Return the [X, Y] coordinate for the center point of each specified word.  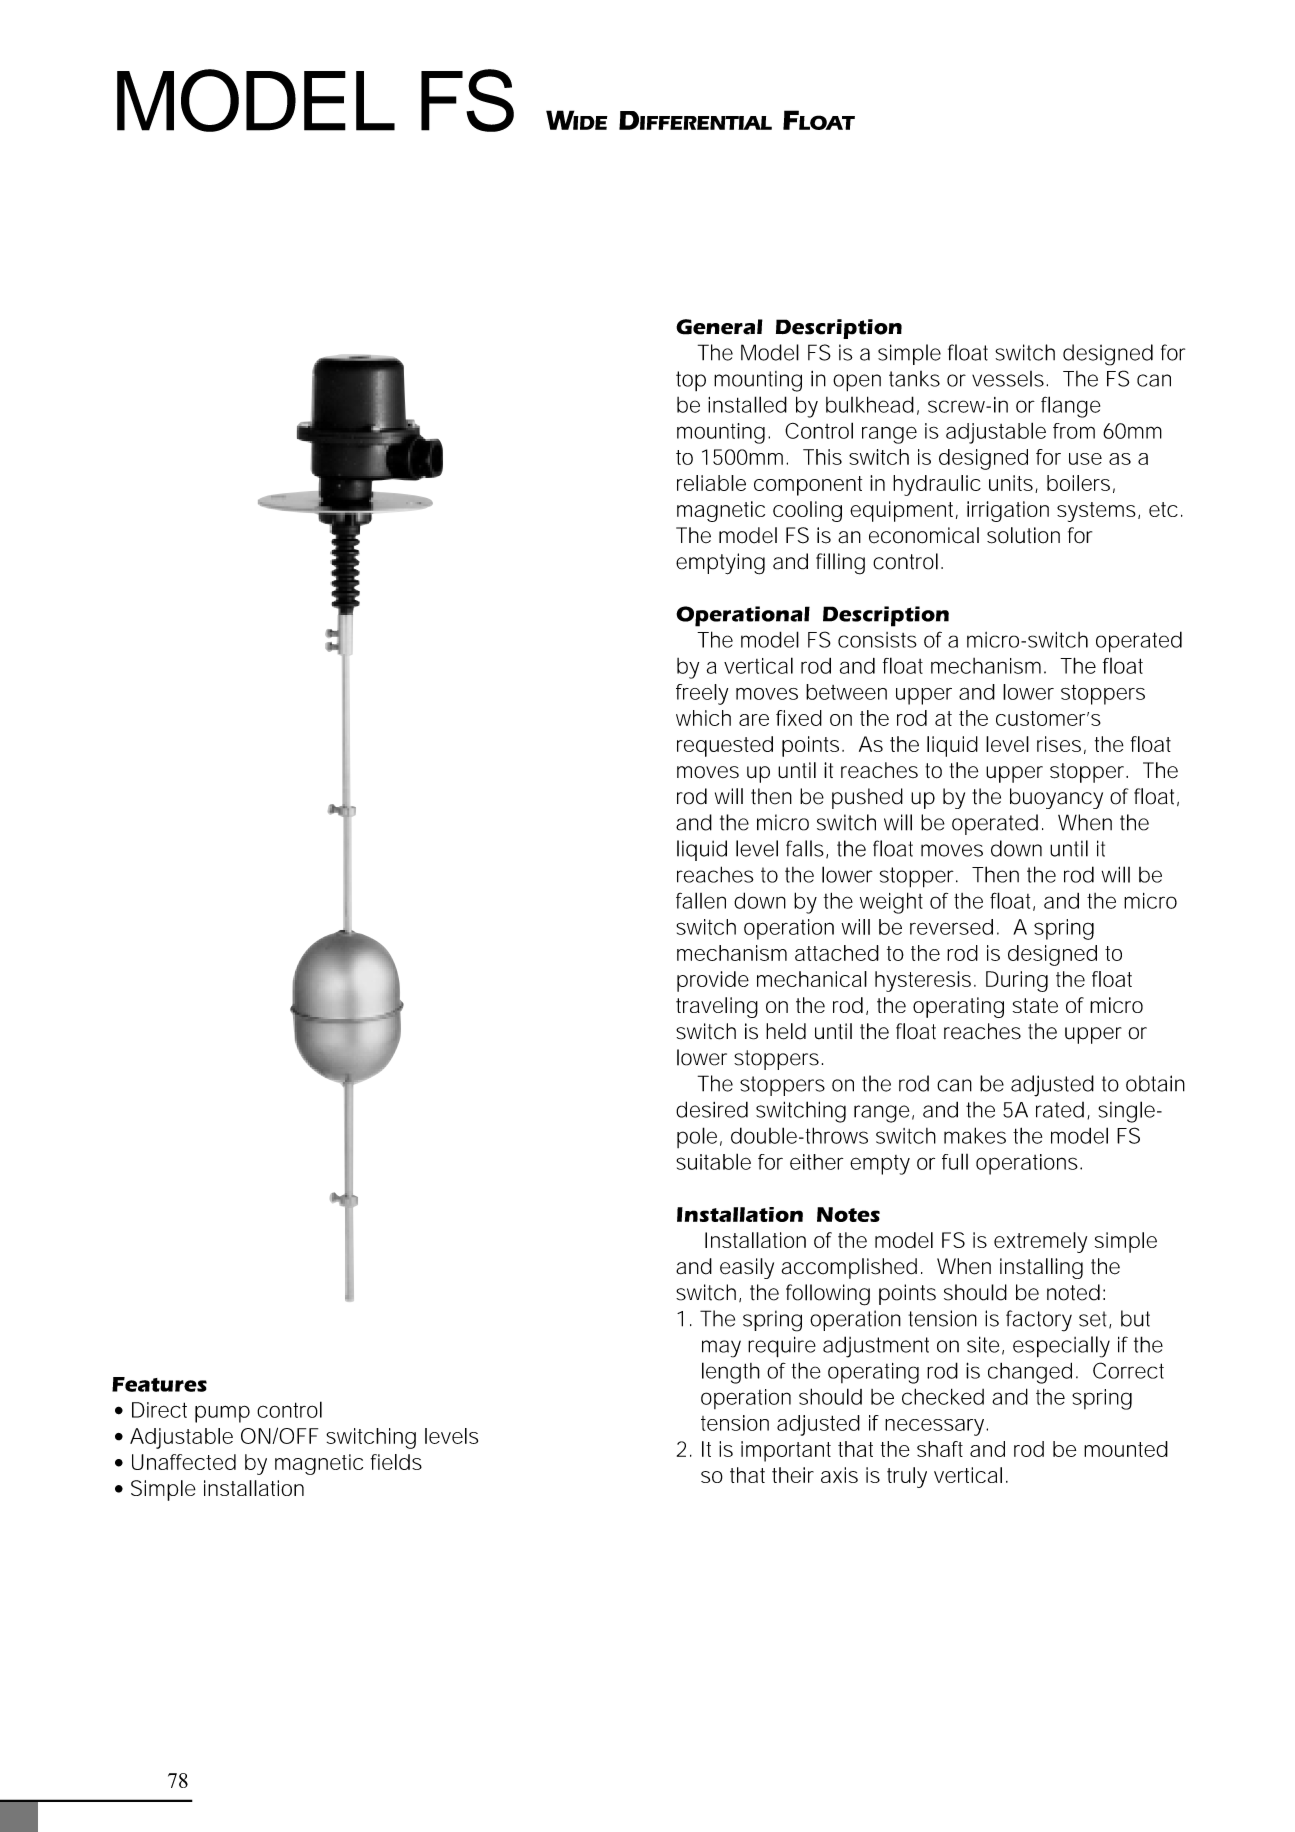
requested [725, 746]
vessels [1009, 379]
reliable [711, 483]
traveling [717, 1007]
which [703, 718]
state [1035, 1005]
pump [222, 1414]
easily [747, 1268]
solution [1023, 535]
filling [840, 564]
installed [747, 404]
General [719, 327]
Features [159, 1384]
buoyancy [1056, 798]
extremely [1040, 1242]
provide [713, 981]
